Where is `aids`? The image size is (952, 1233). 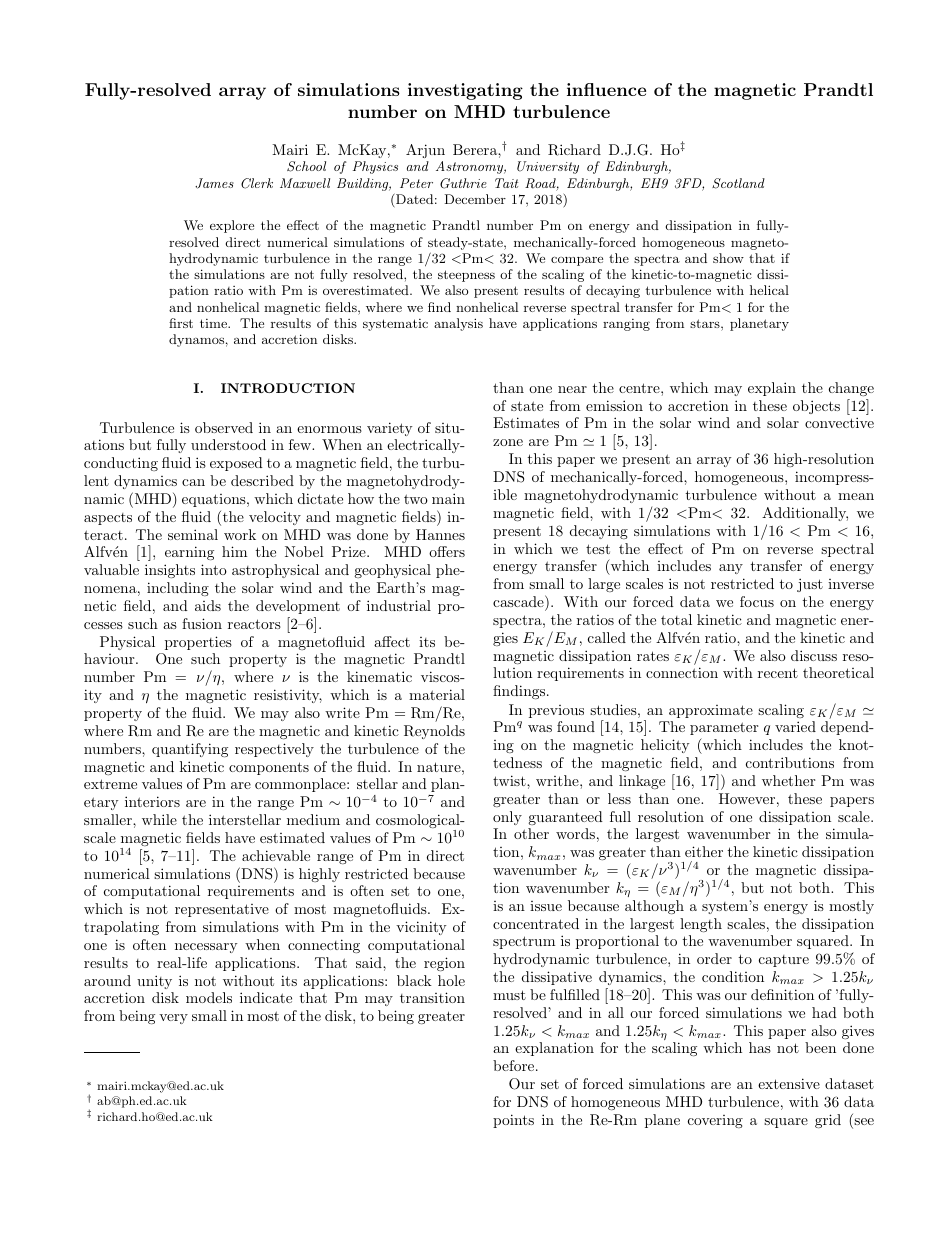
aids is located at coordinates (208, 605).
